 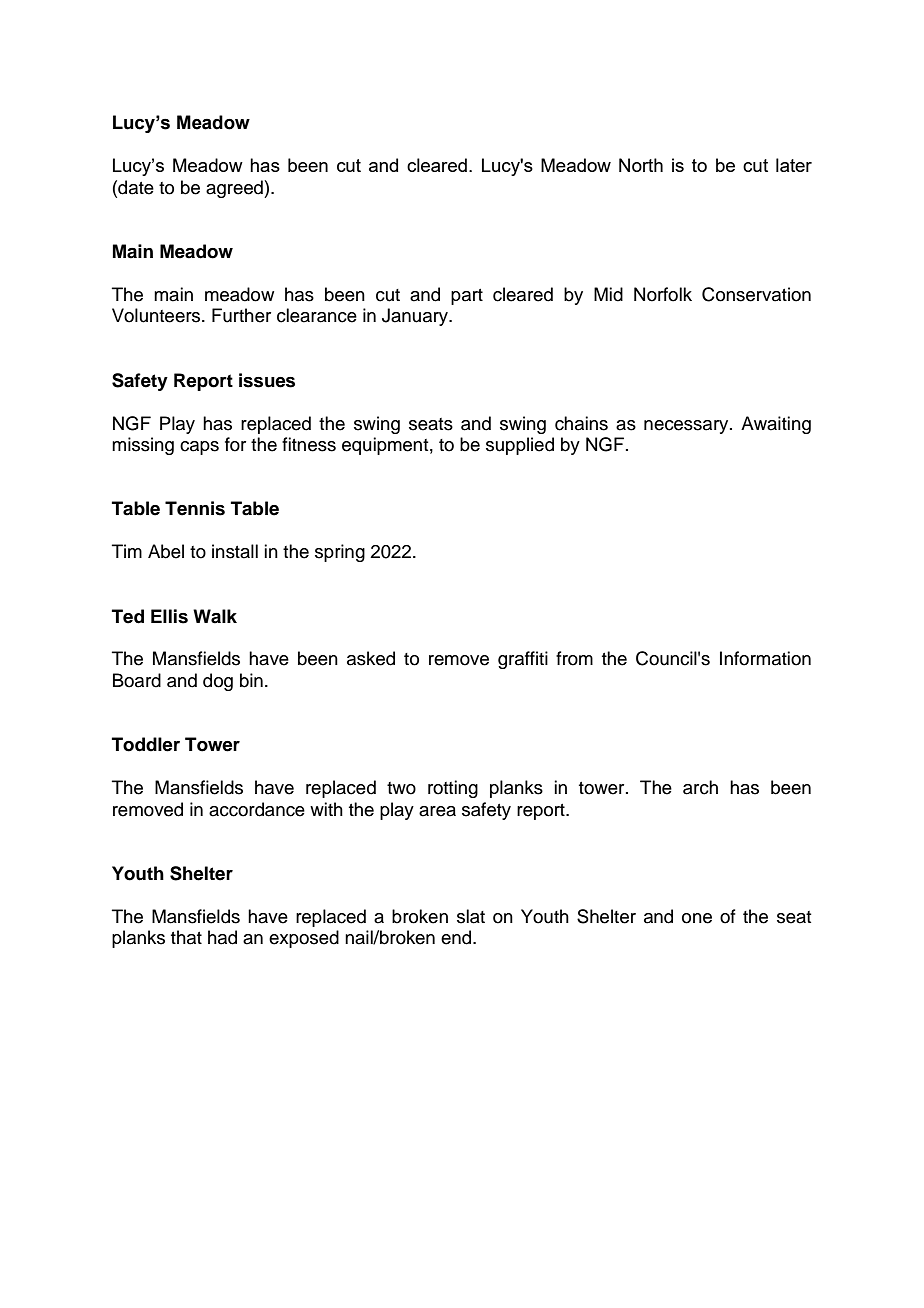 I want to click on slat, so click(x=471, y=916).
